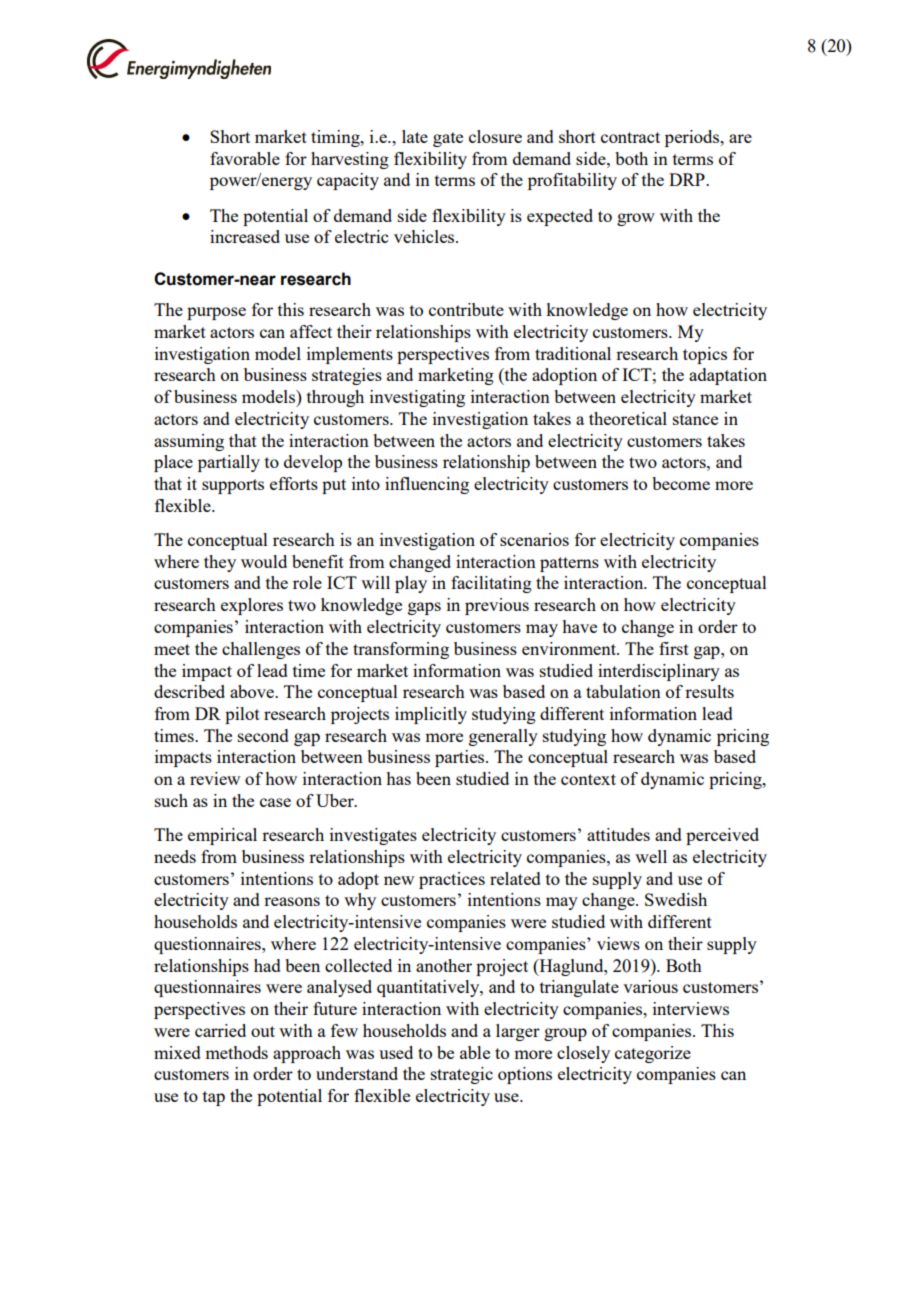 The width and height of the document is (924, 1308). I want to click on increased, so click(245, 236).
